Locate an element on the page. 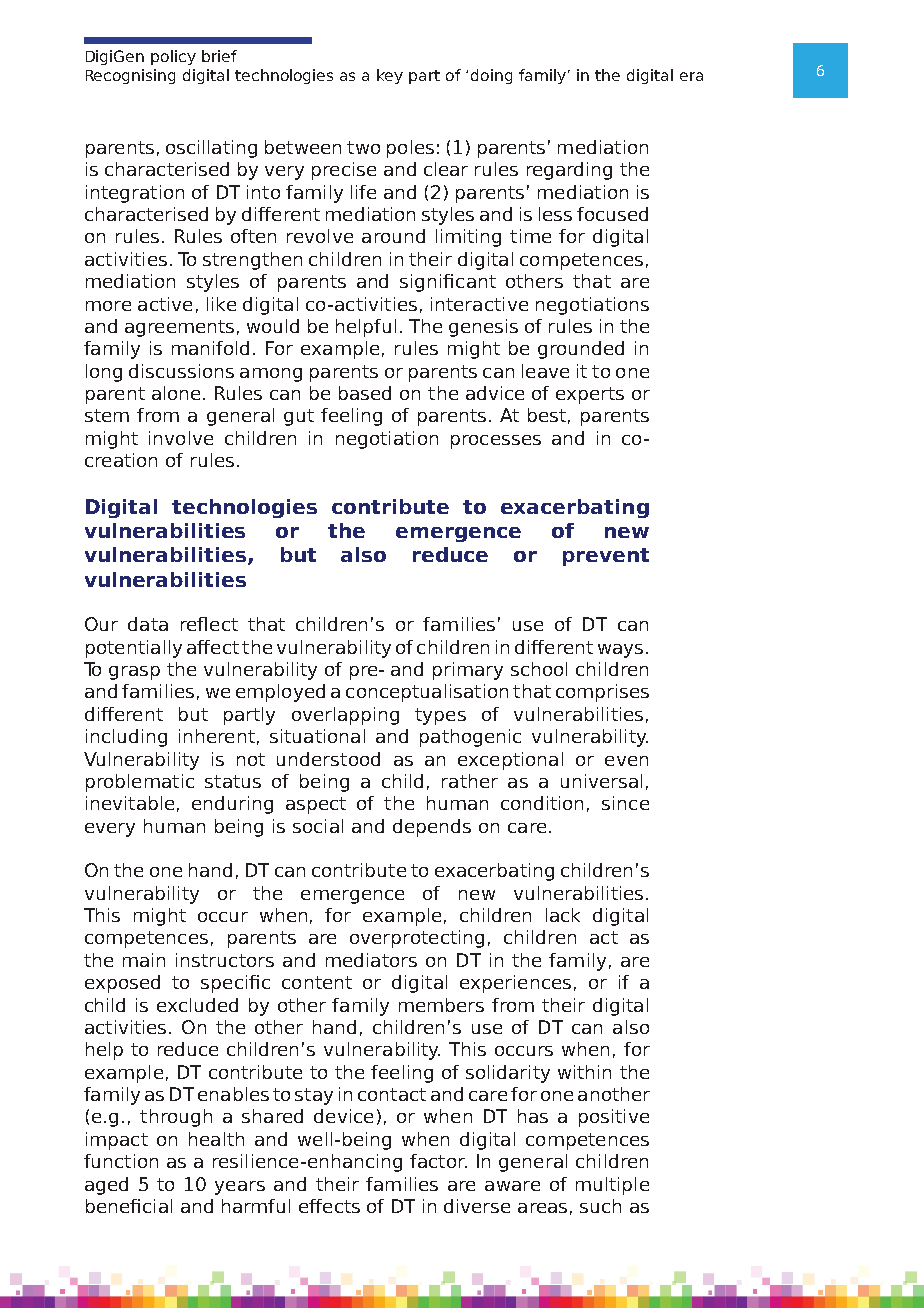 Image resolution: width=924 pixels, height=1308 pixels. inevitable is located at coordinates (130, 803).
